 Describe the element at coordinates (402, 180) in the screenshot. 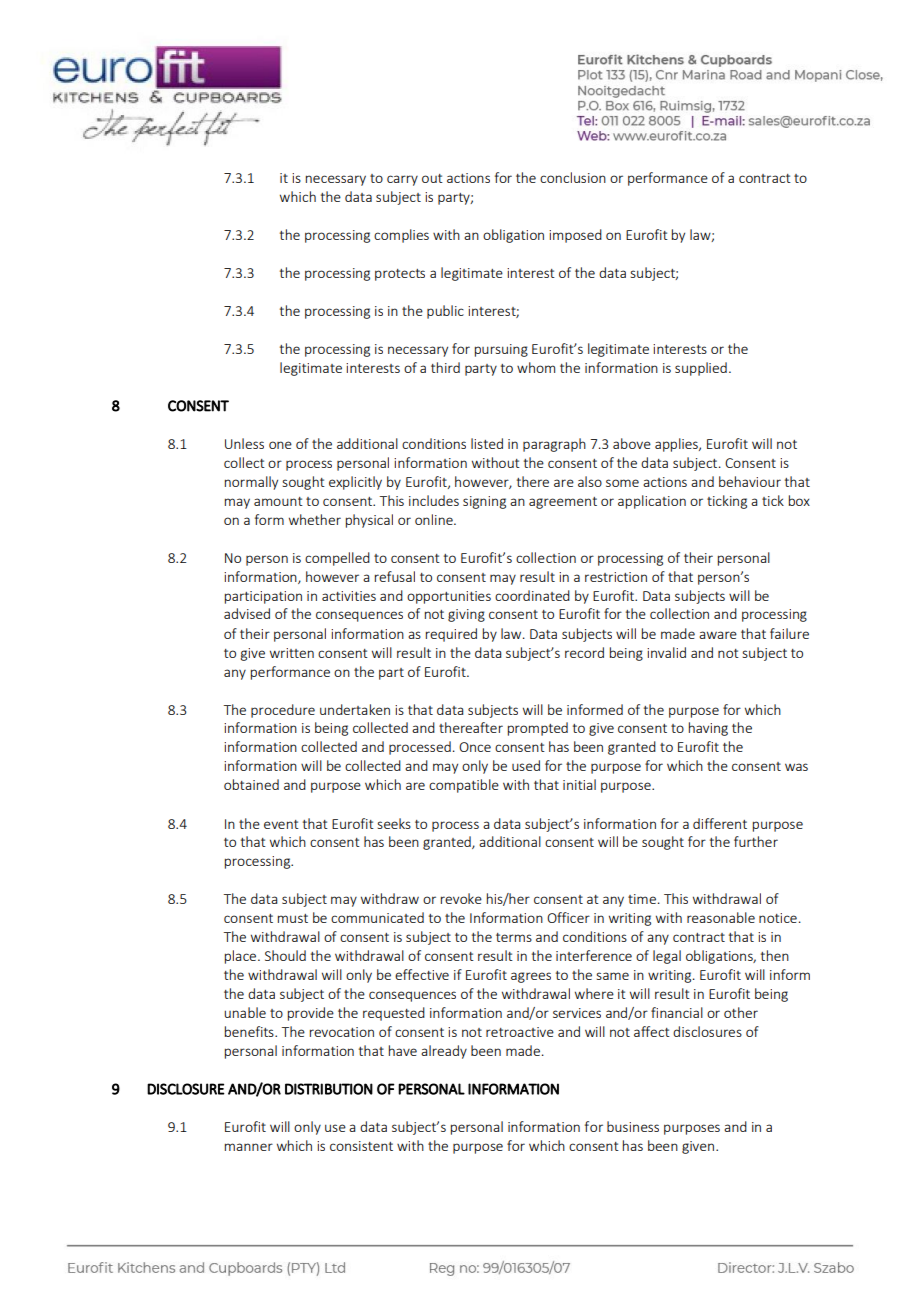

I see `carry` at that location.
